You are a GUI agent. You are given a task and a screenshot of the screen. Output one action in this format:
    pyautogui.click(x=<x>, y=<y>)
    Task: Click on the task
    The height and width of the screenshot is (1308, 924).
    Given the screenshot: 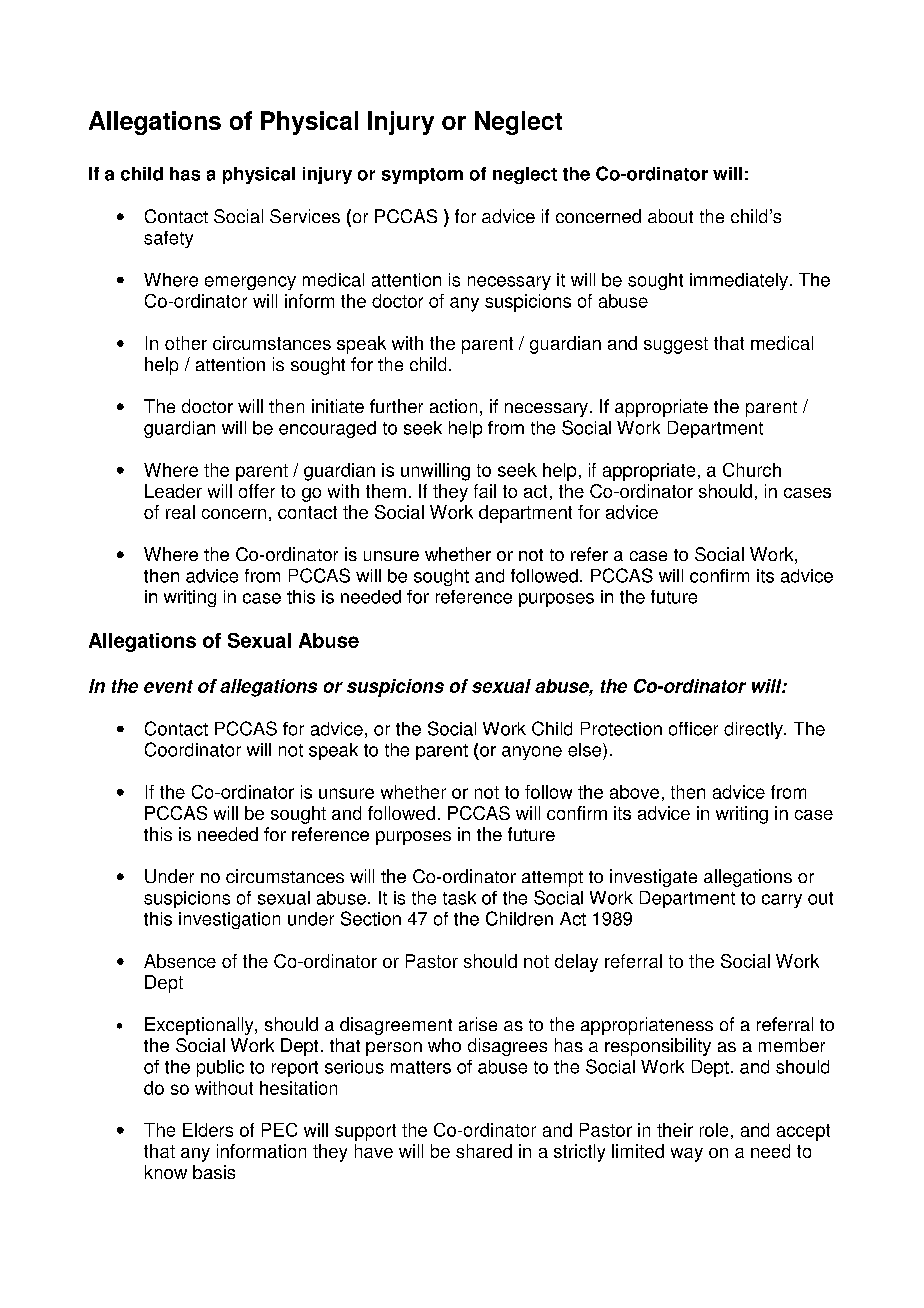 What is the action you would take?
    pyautogui.click(x=459, y=898)
